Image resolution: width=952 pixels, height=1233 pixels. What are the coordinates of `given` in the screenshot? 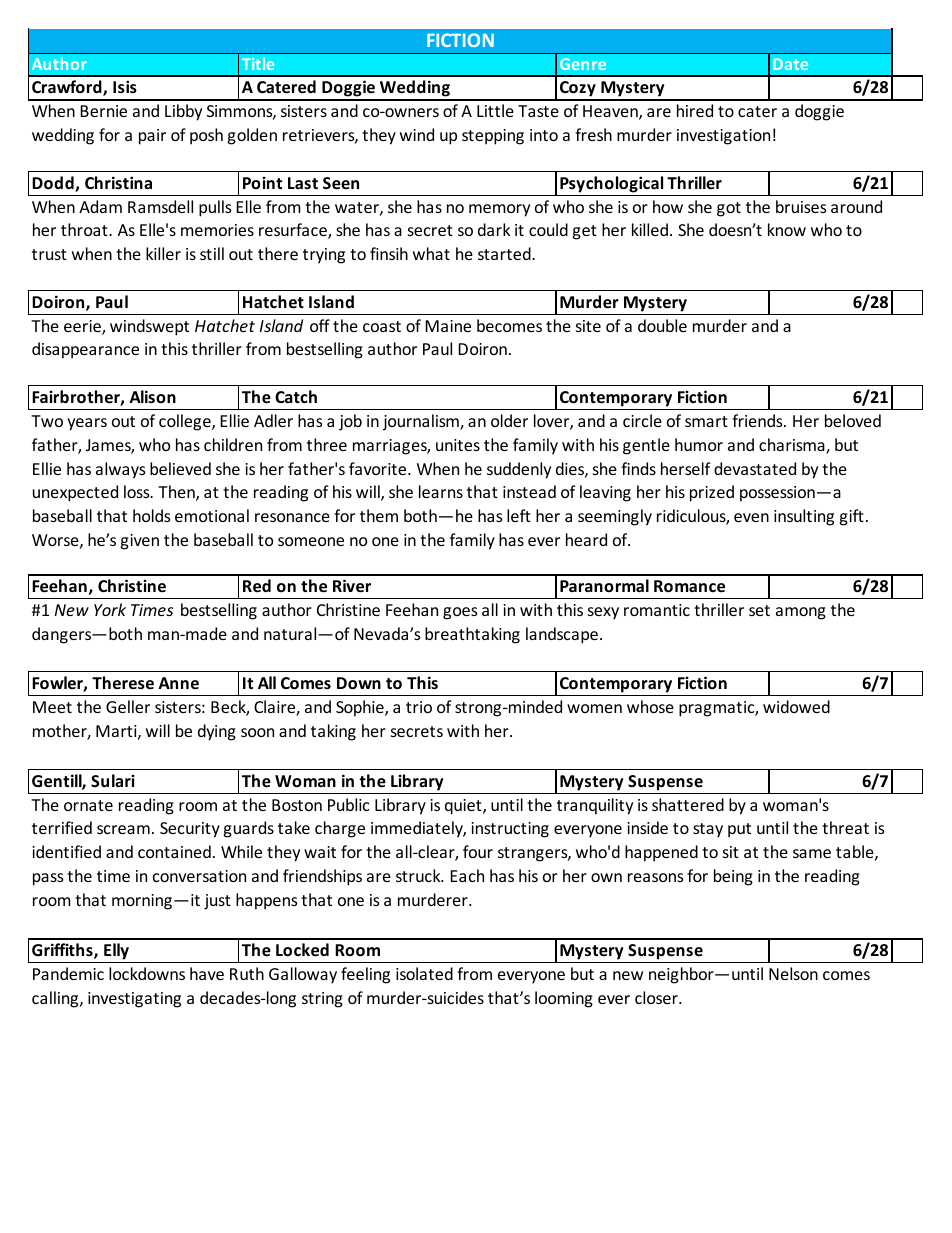 It's located at (140, 542).
